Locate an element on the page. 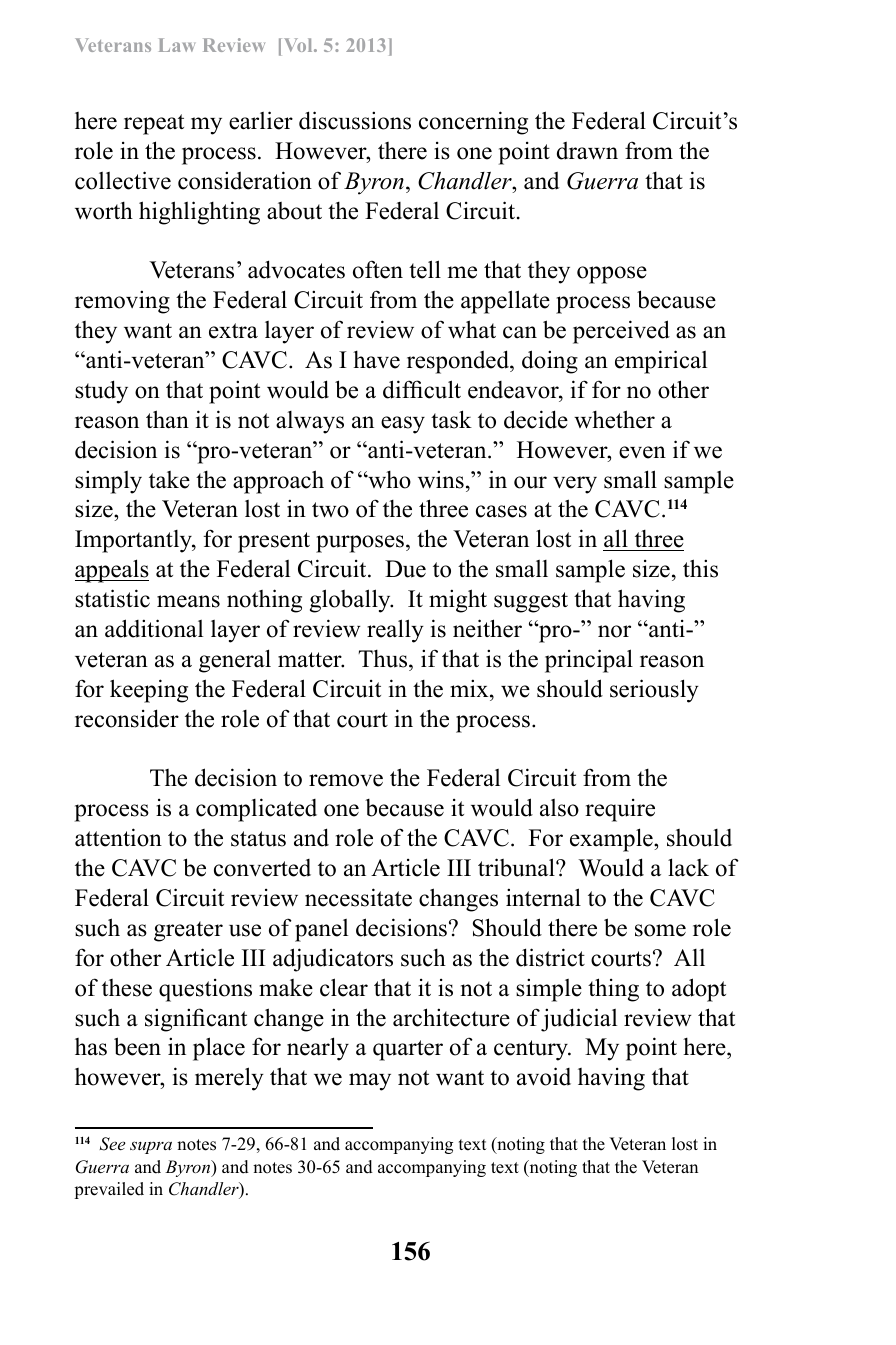 Image resolution: width=896 pixels, height=1345 pixels. necessitate is located at coordinates (358, 897).
